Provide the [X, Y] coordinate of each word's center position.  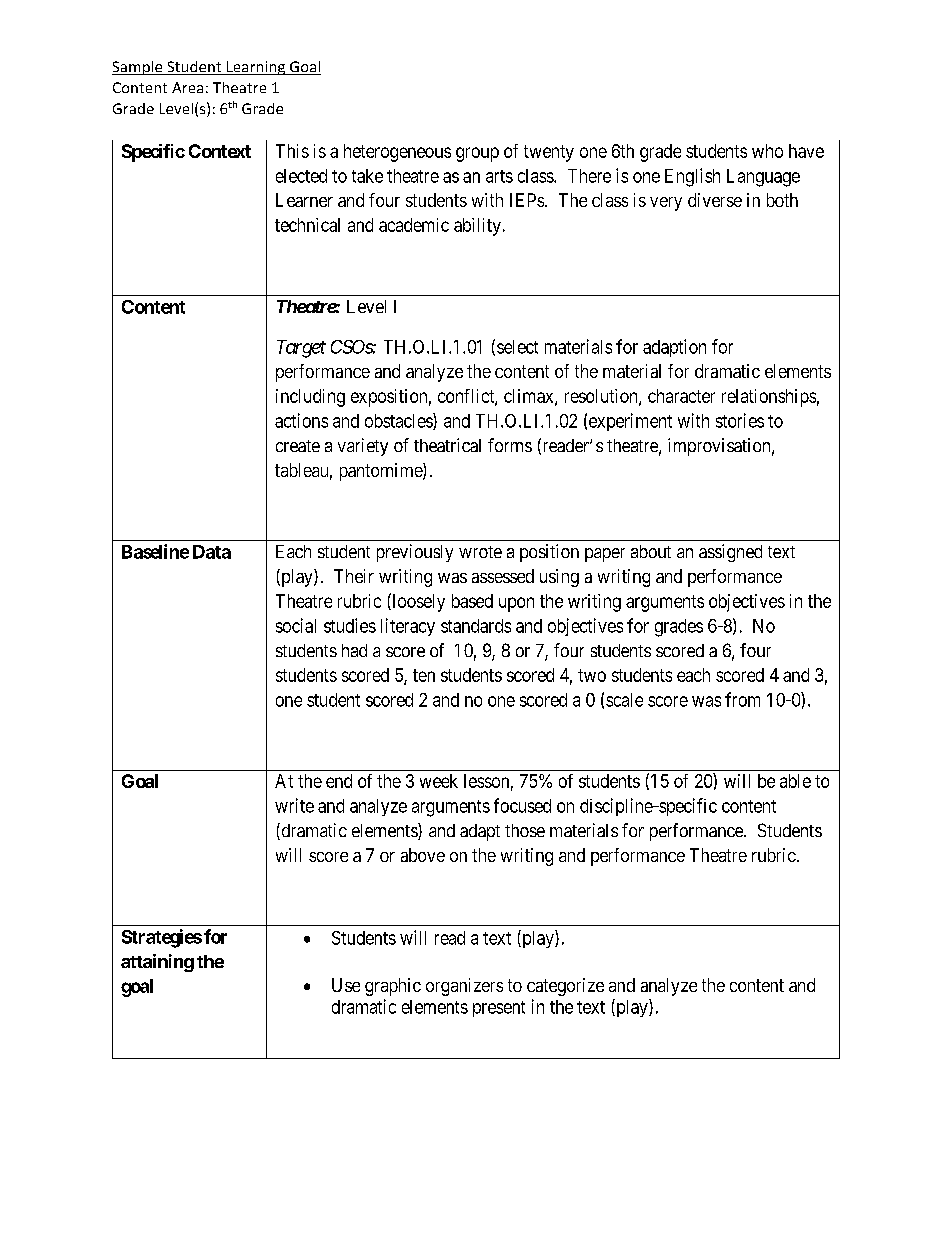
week [439, 781]
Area [187, 87]
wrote [480, 552]
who [767, 151]
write [294, 805]
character [681, 396]
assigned [730, 553]
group [477, 154]
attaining [157, 963]
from [742, 699]
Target [301, 349]
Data [212, 552]
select [517, 347]
